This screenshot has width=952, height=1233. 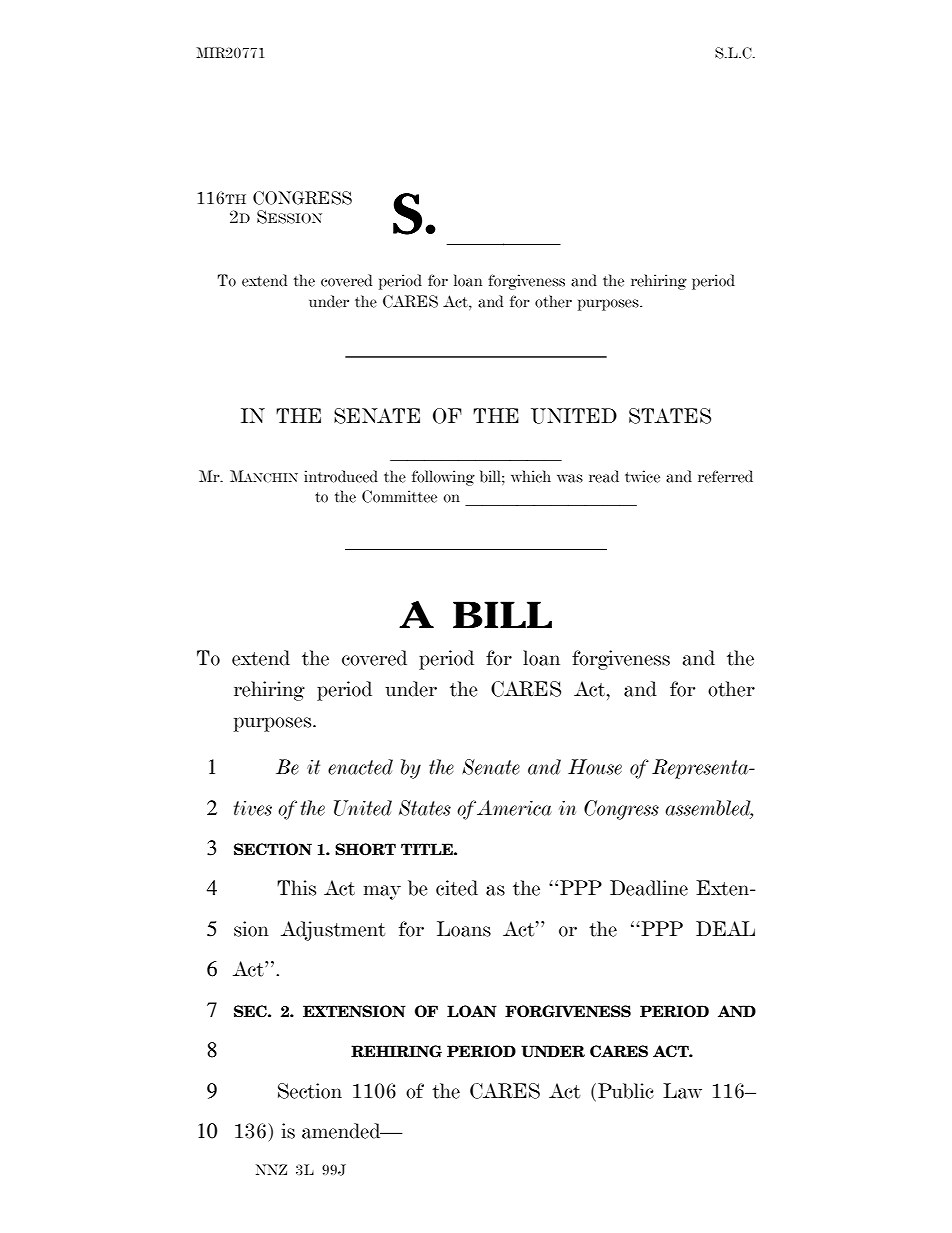 What do you see at coordinates (531, 476) in the screenshot?
I see `which` at bounding box center [531, 476].
